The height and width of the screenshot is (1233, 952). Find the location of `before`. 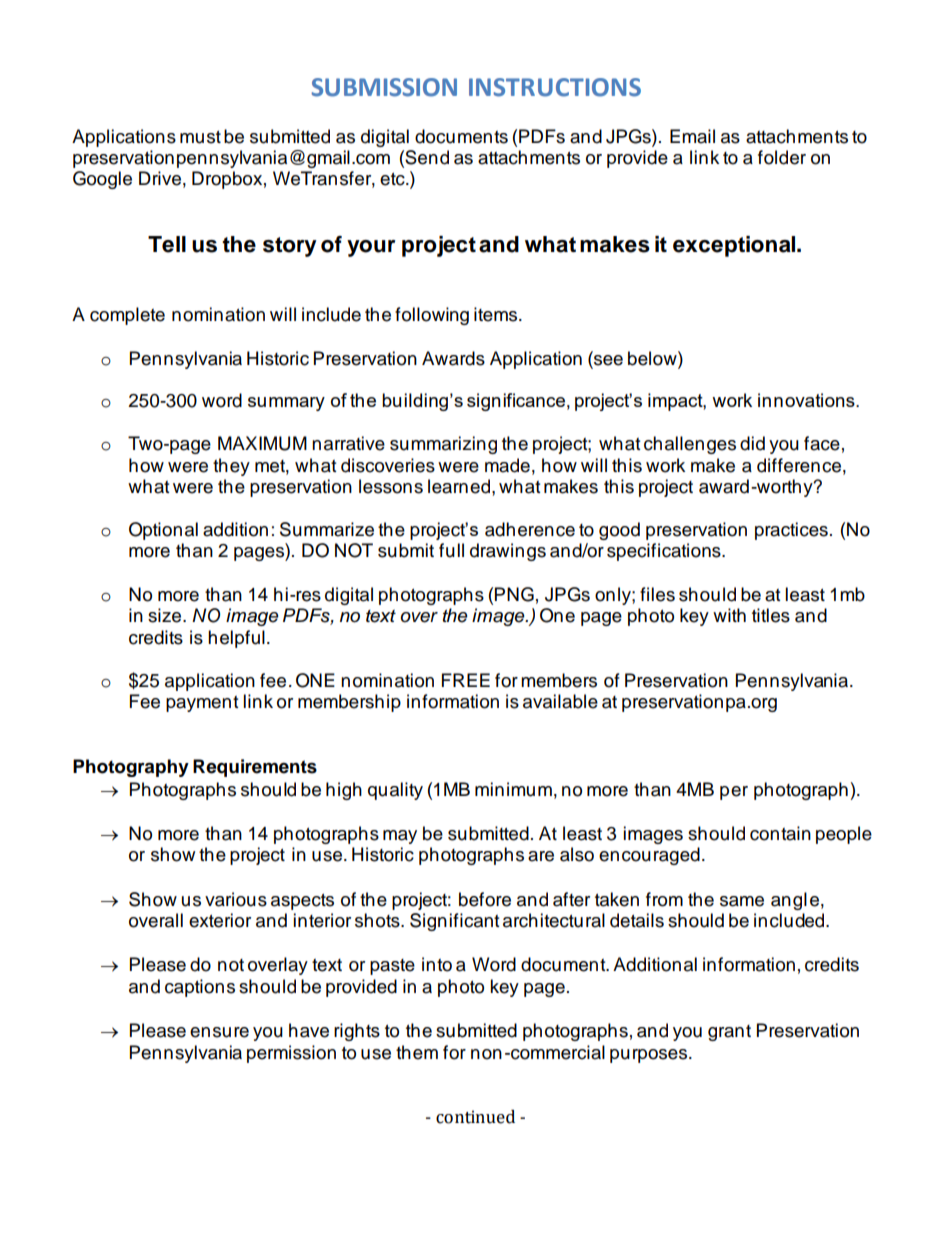

before is located at coordinates (485, 899).
